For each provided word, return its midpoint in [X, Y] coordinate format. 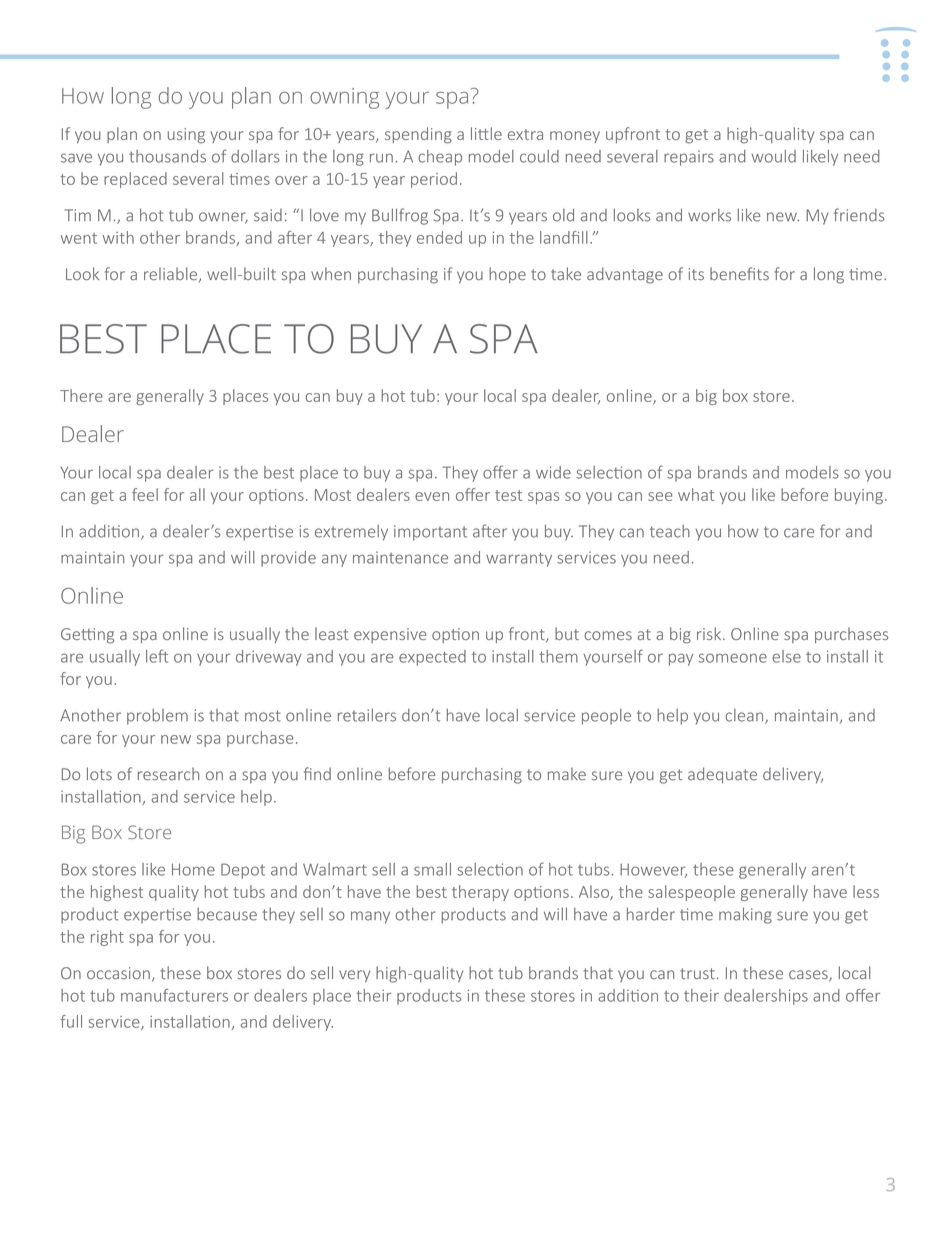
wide [553, 472]
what [696, 494]
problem [157, 717]
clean [746, 716]
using [186, 136]
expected [432, 658]
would [774, 156]
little [486, 133]
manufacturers [174, 995]
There [81, 395]
